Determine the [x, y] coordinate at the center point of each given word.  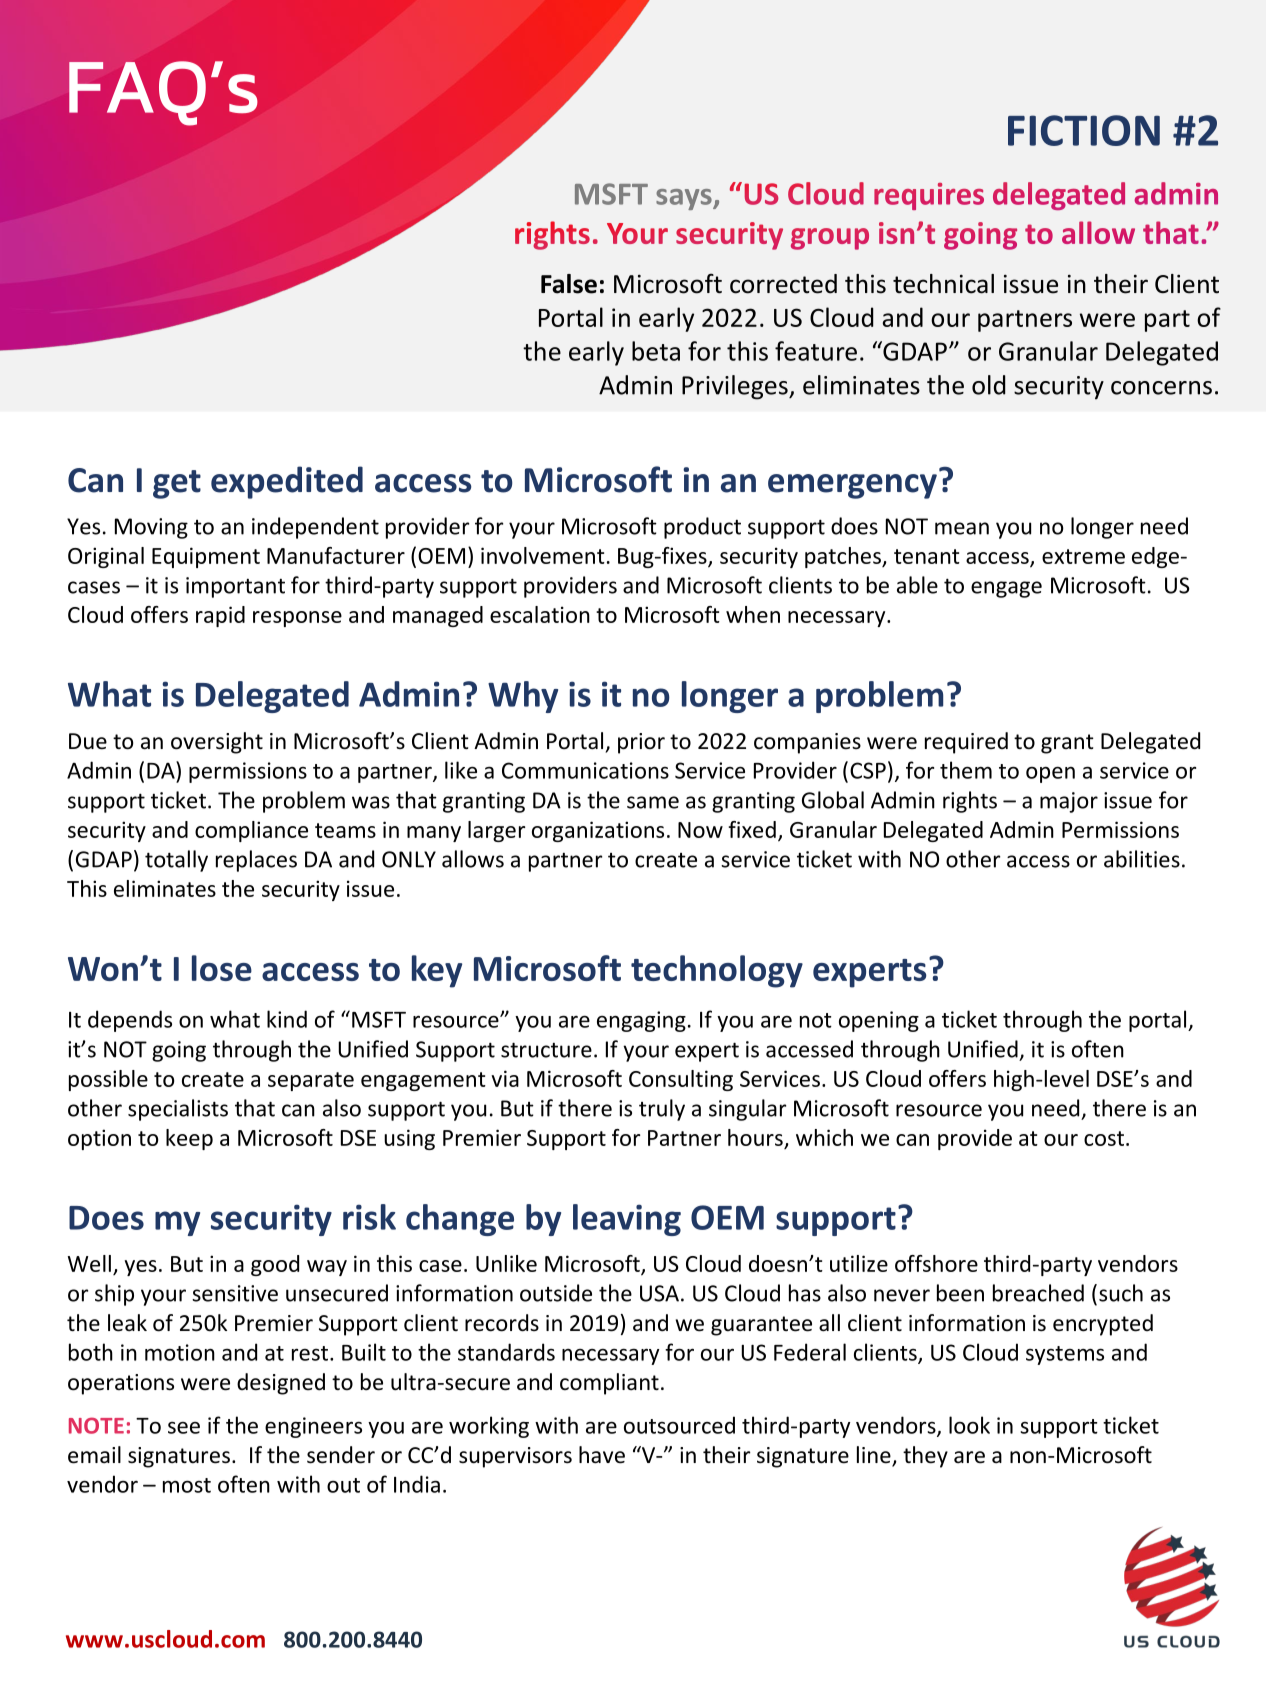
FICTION [1084, 130]
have [602, 1455]
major [1069, 802]
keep [189, 1139]
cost [1104, 1138]
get [177, 484]
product [702, 528]
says [685, 199]
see [184, 1428]
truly [662, 1110]
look [969, 1425]
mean [962, 528]
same [653, 802]
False [569, 284]
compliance [251, 831]
